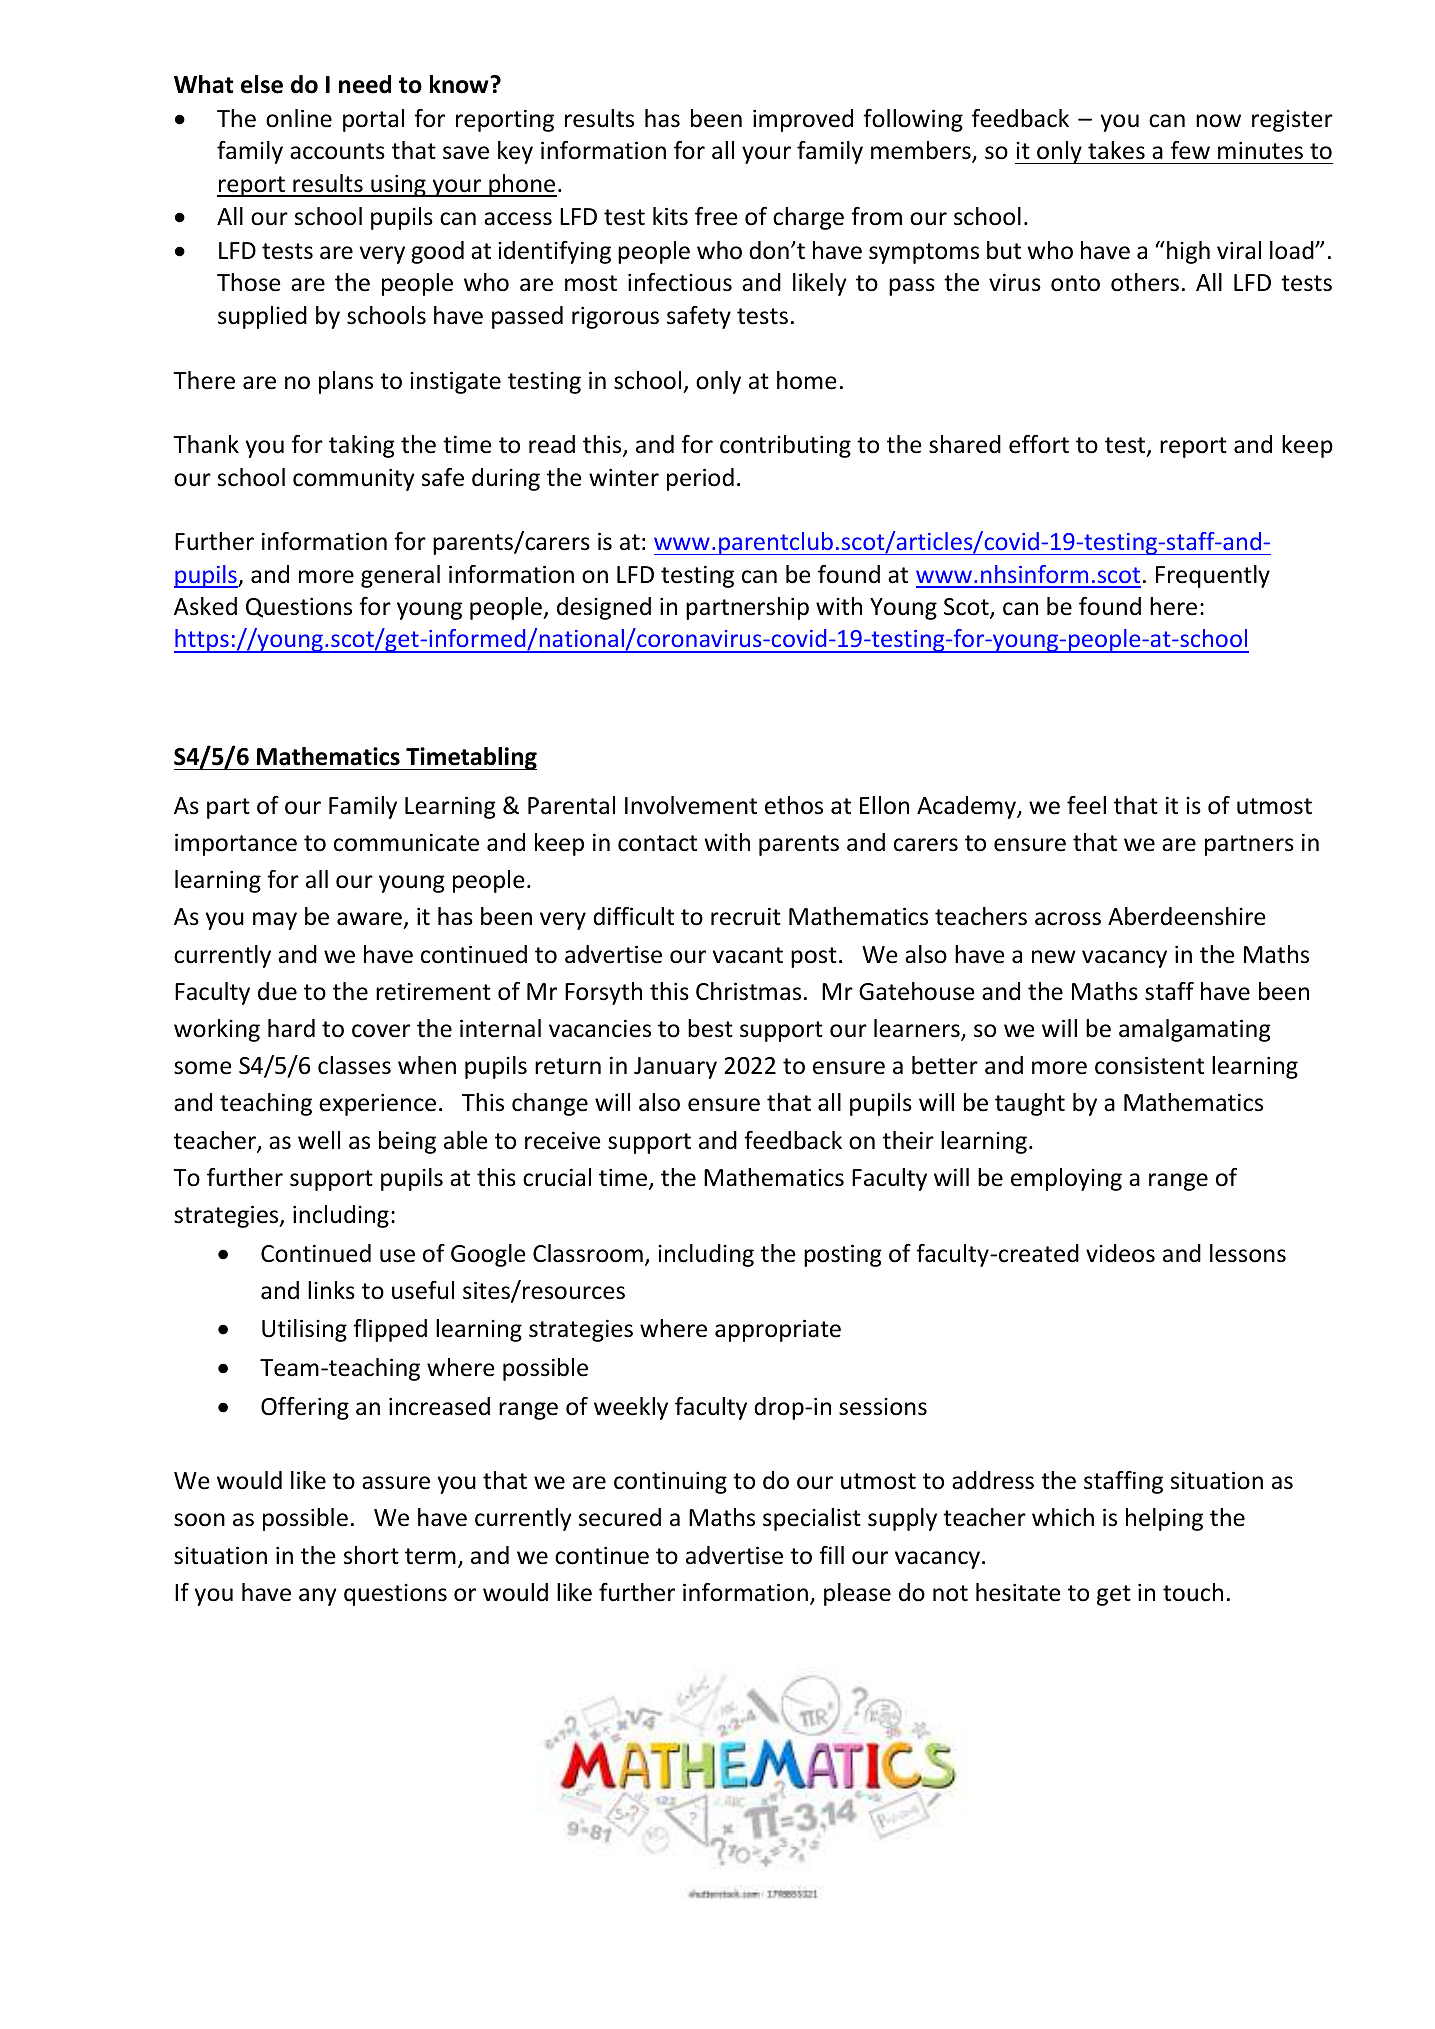 Image resolution: width=1435 pixels, height=2029 pixels. What do you see at coordinates (812, 1519) in the screenshot?
I see `specialist` at bounding box center [812, 1519].
